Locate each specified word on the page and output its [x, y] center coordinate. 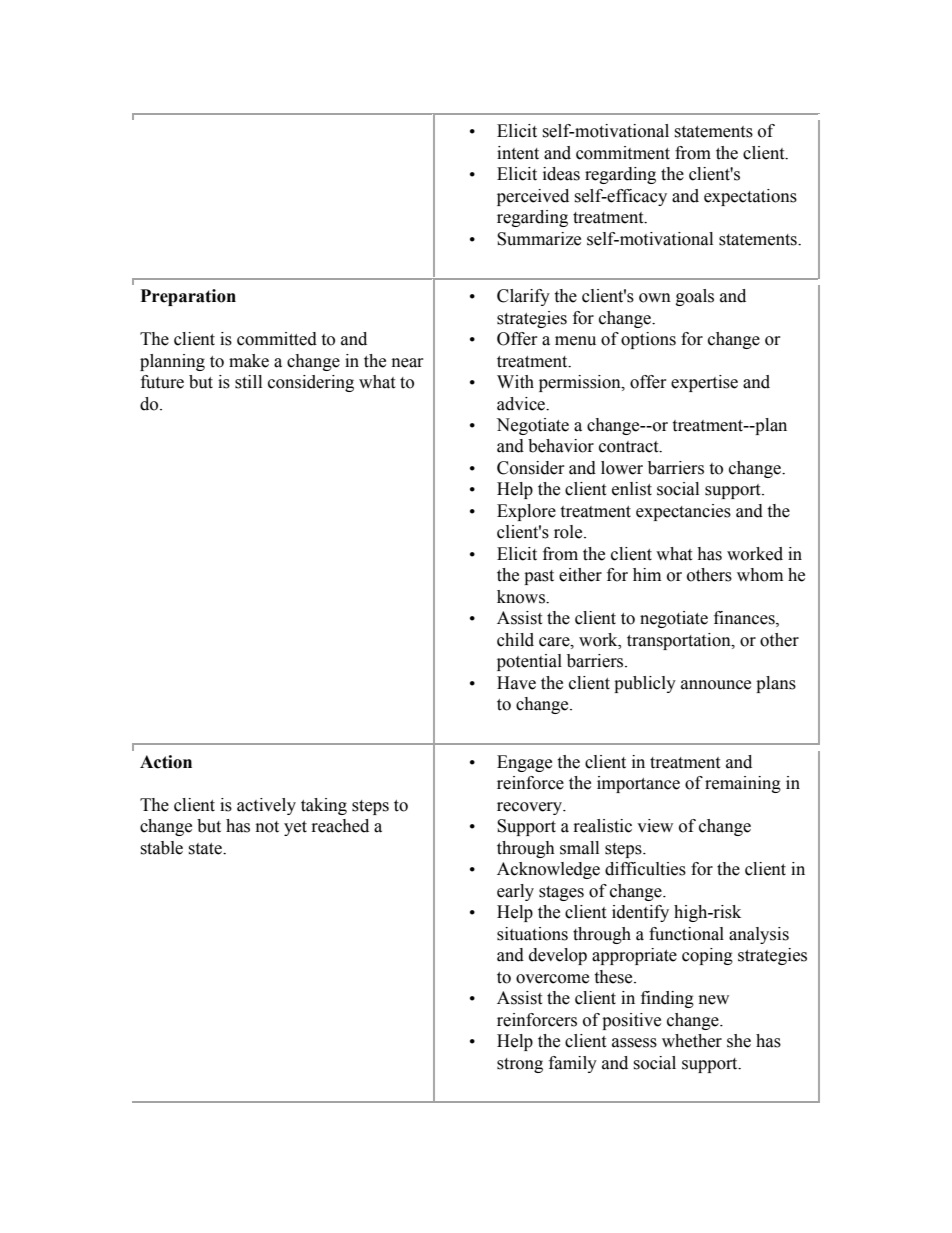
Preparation [188, 297]
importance [638, 784]
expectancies [683, 512]
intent [518, 153]
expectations [750, 197]
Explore [526, 512]
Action [166, 762]
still [248, 382]
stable [161, 848]
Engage [524, 763]
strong [520, 1065]
